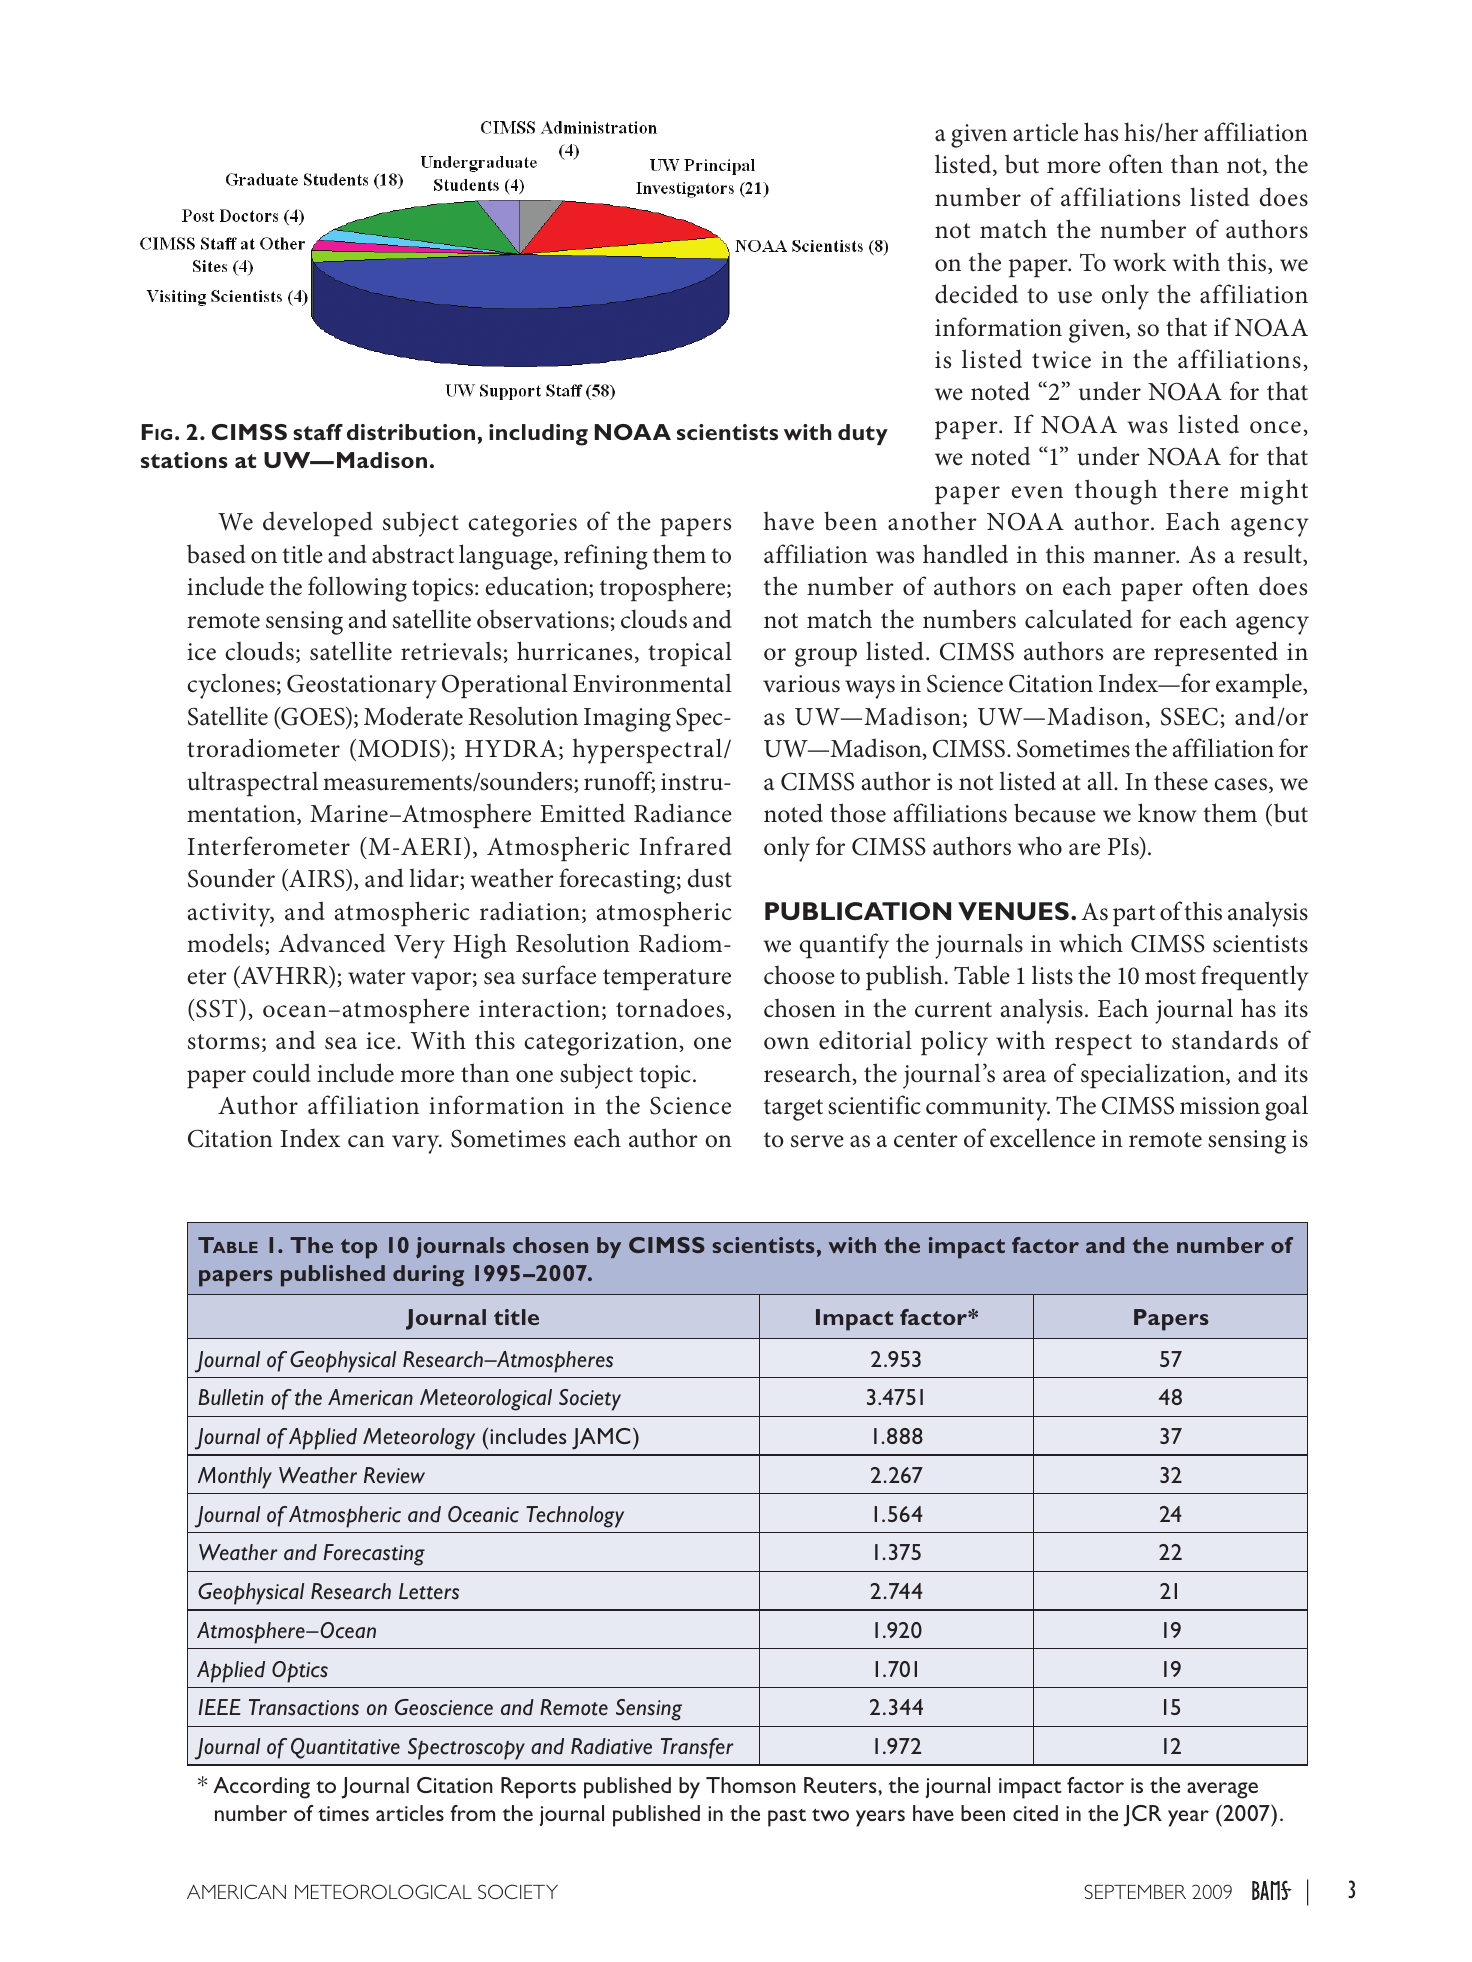  I want to click on past, so click(787, 1818).
